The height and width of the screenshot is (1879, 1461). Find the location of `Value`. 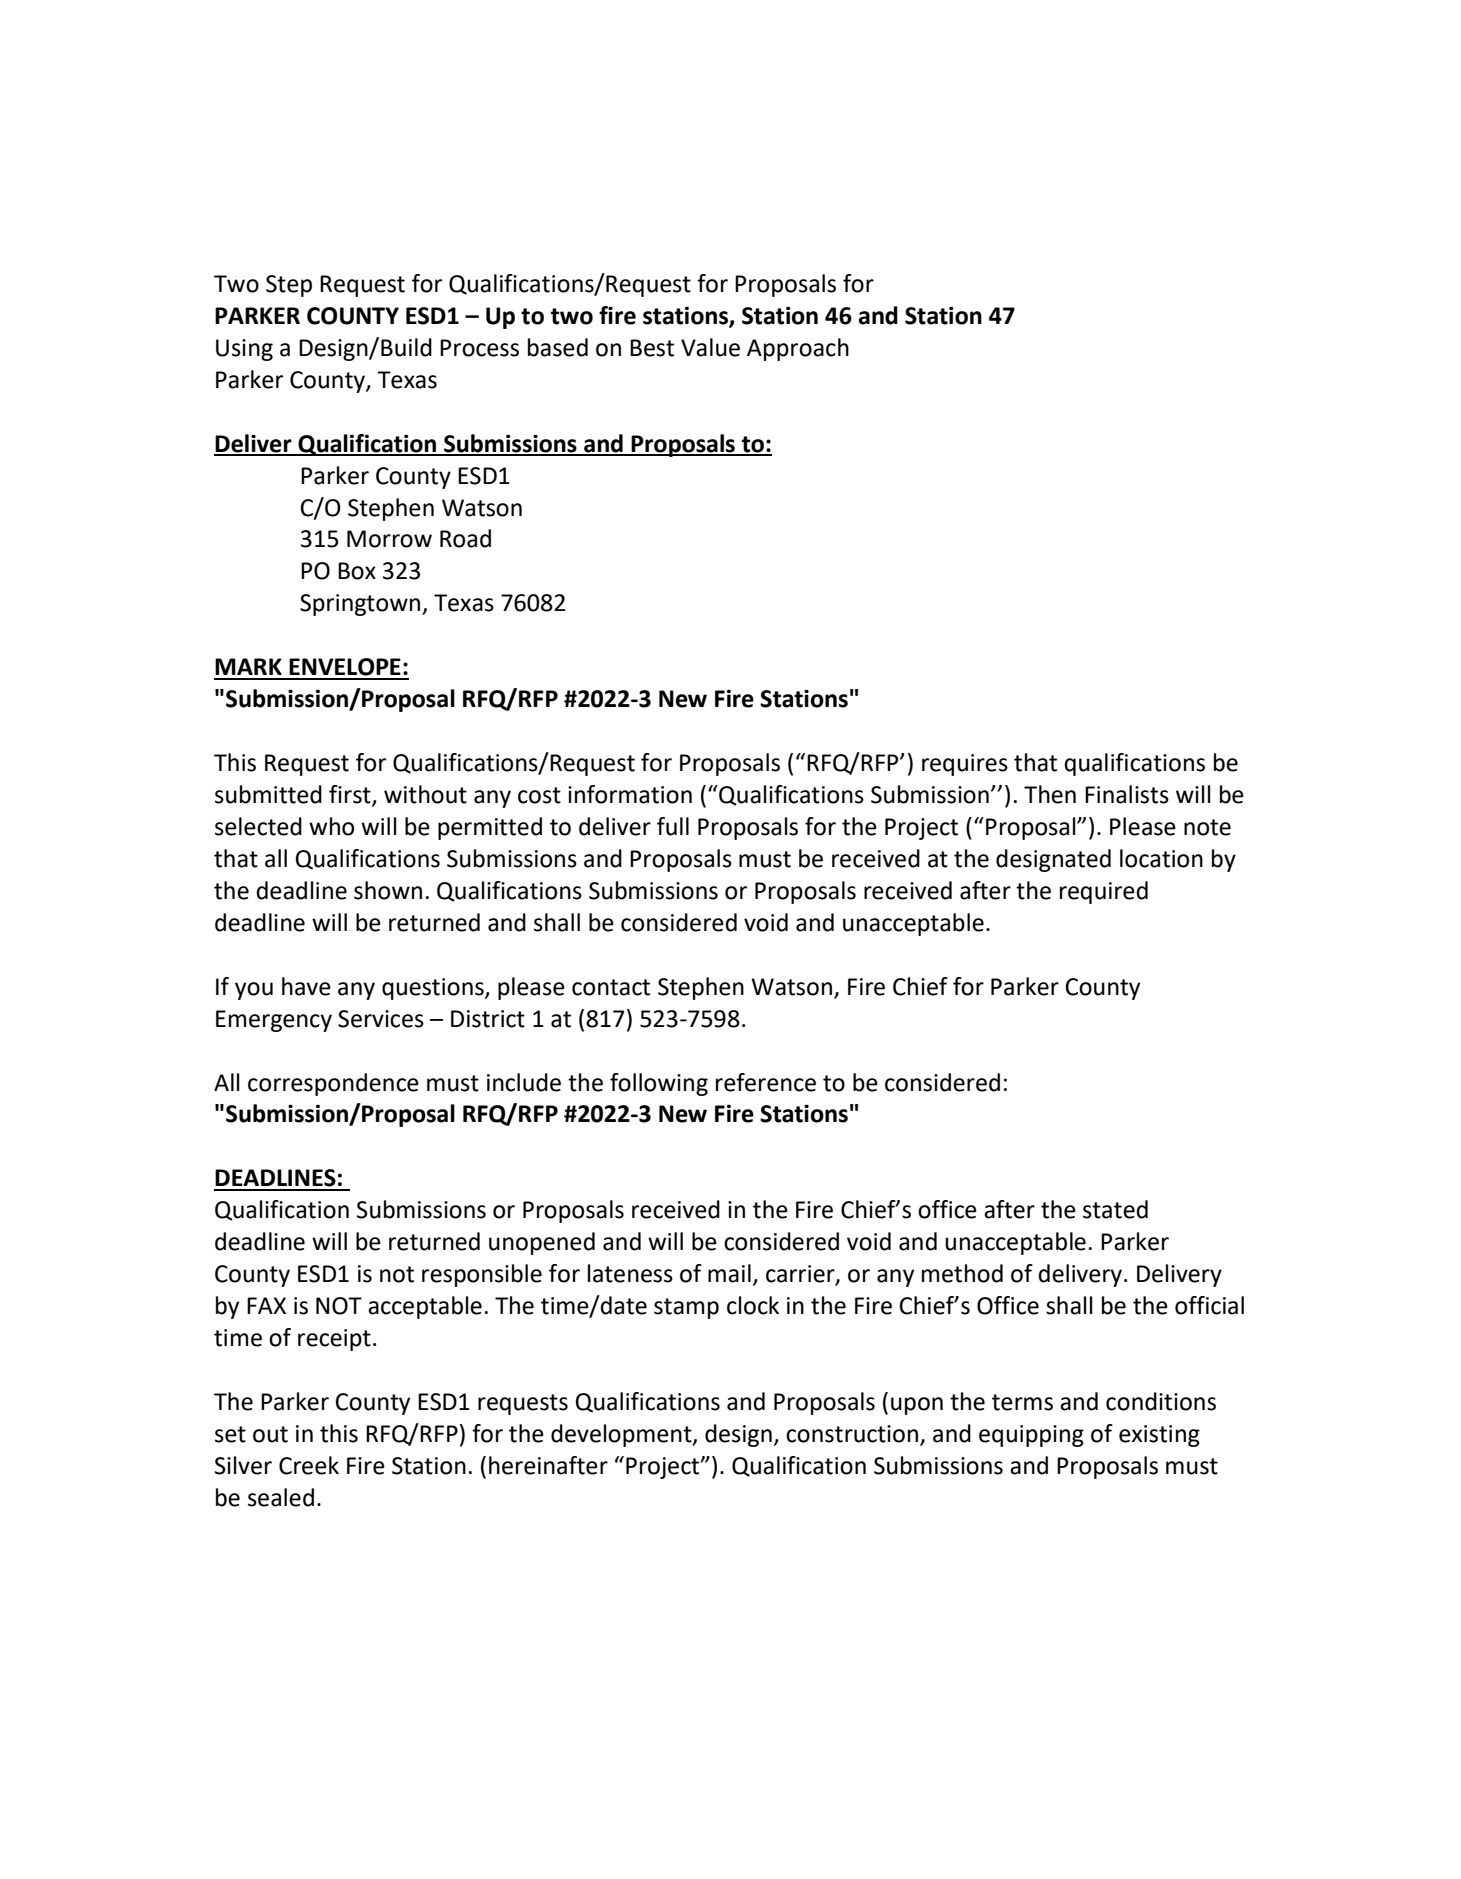

Value is located at coordinates (710, 347).
